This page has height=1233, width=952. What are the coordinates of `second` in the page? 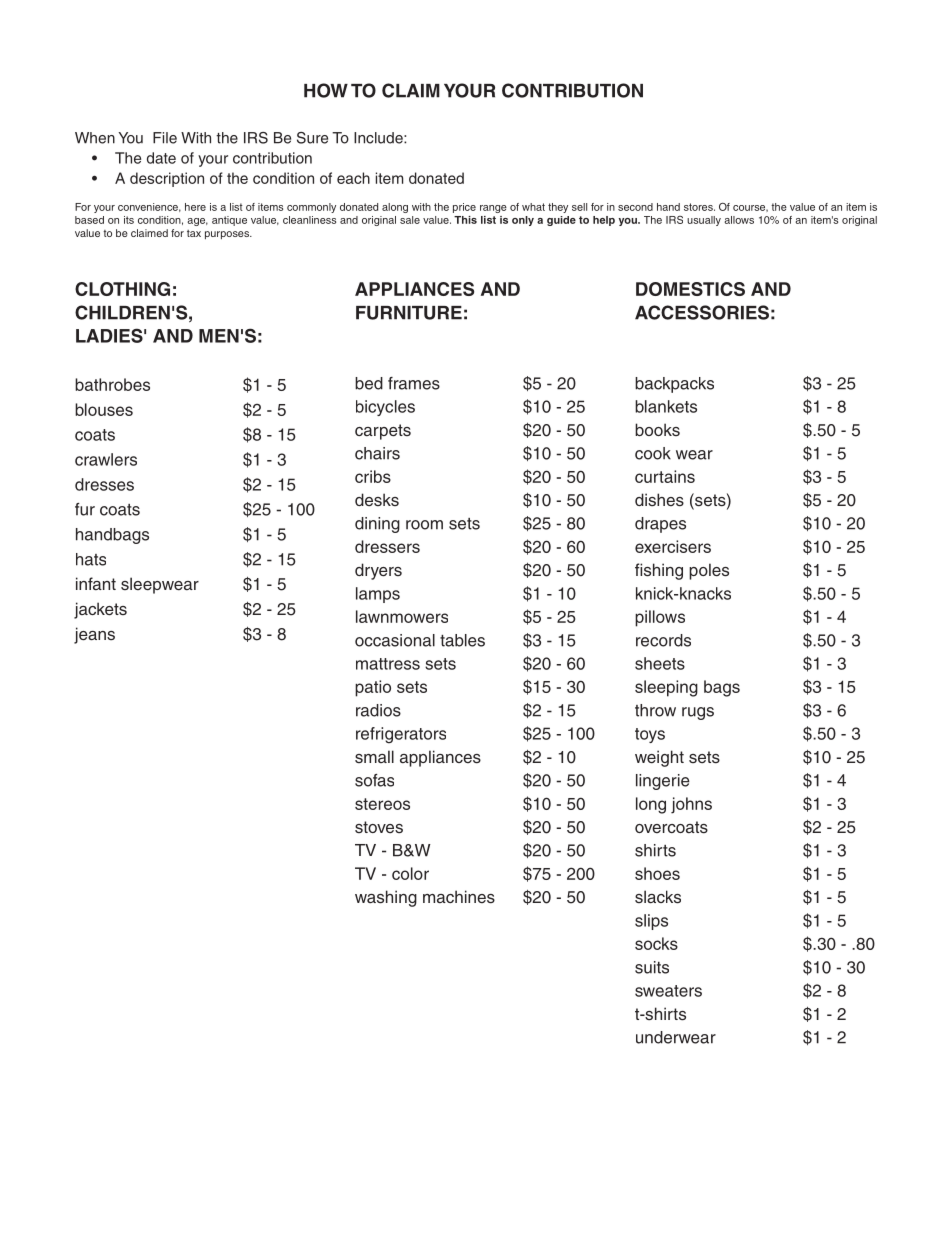 It's located at (635, 207).
